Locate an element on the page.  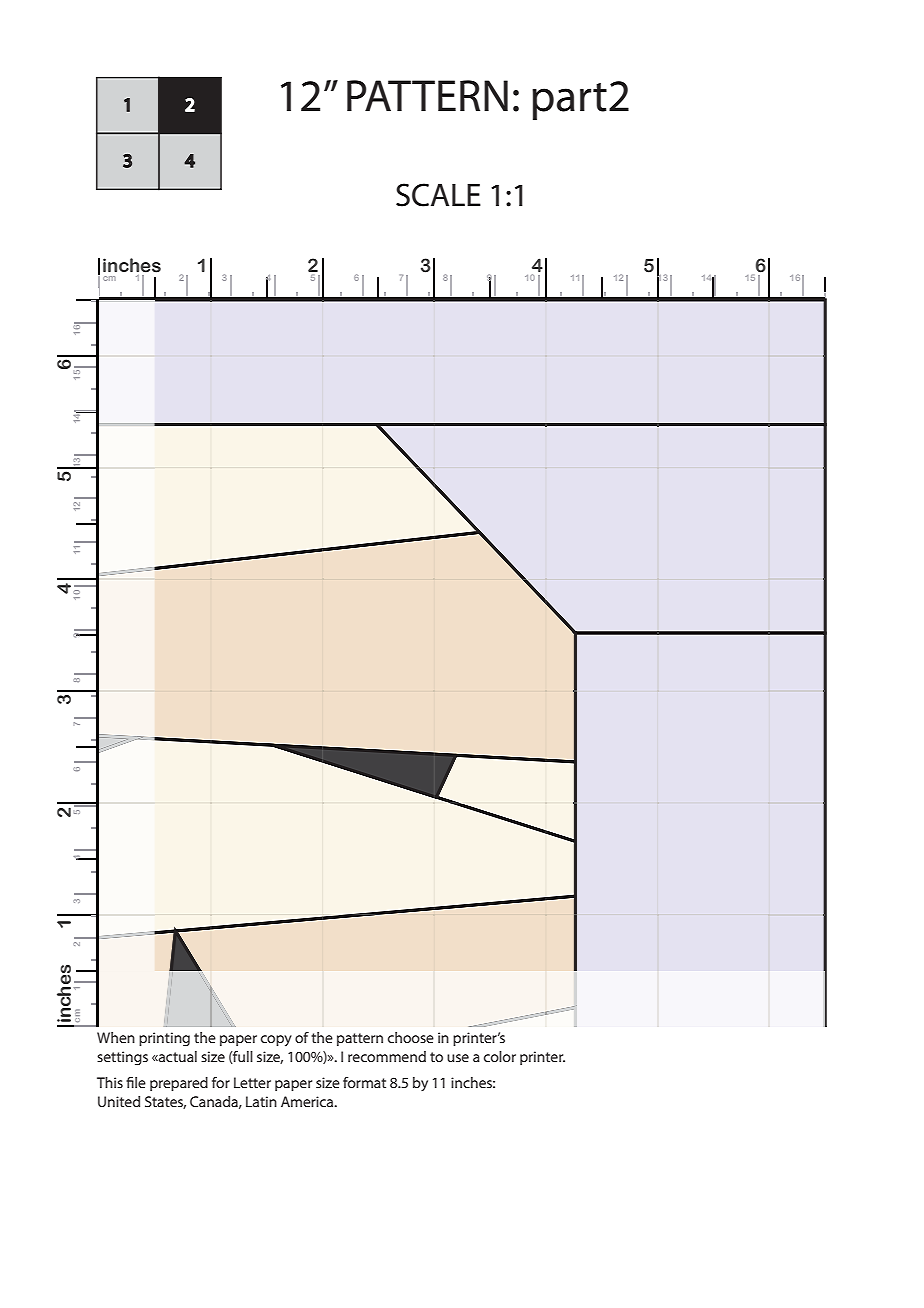
choose is located at coordinates (411, 1037).
